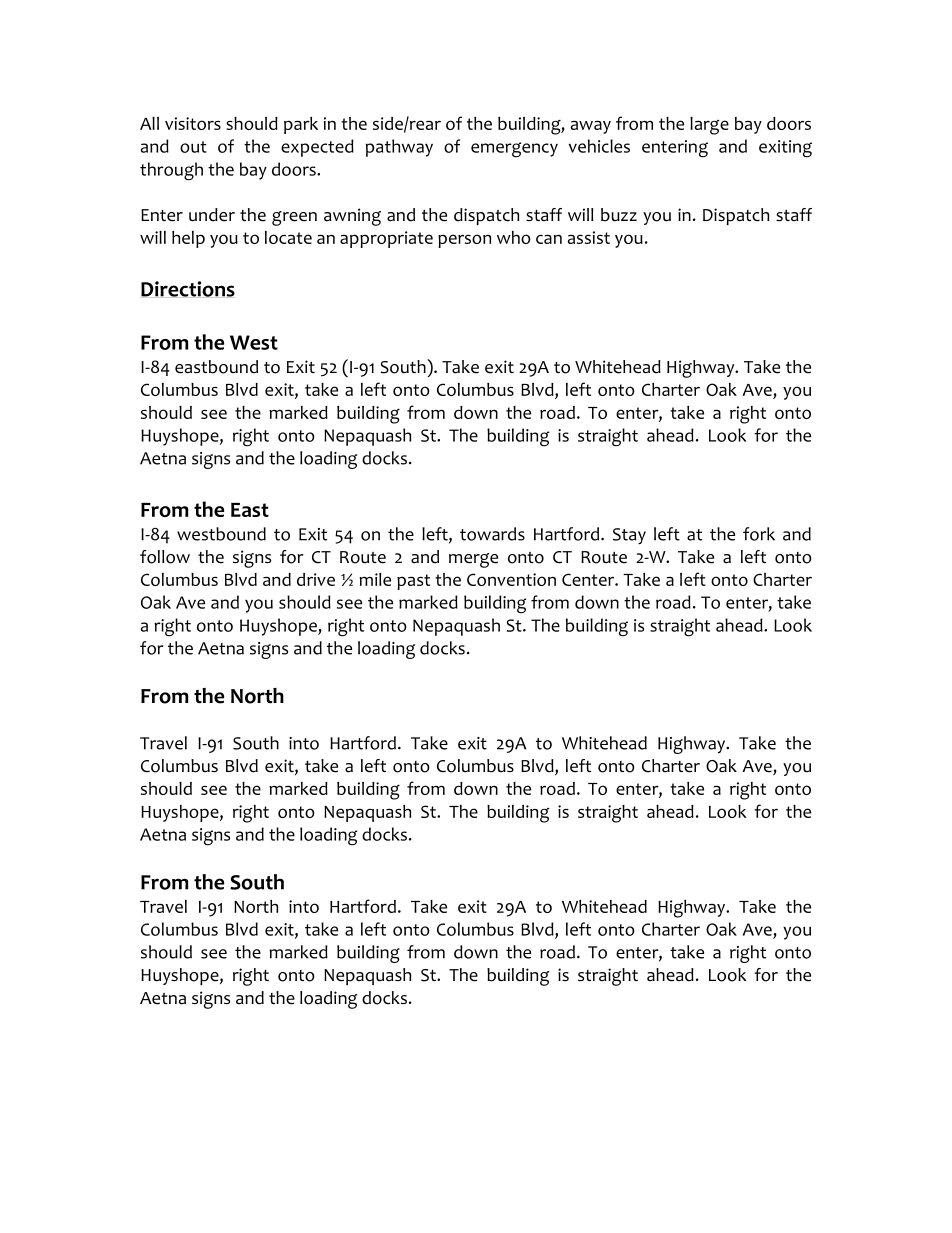 This page has width=952, height=1233. Describe the element at coordinates (165, 557) in the page. I see `follow` at that location.
